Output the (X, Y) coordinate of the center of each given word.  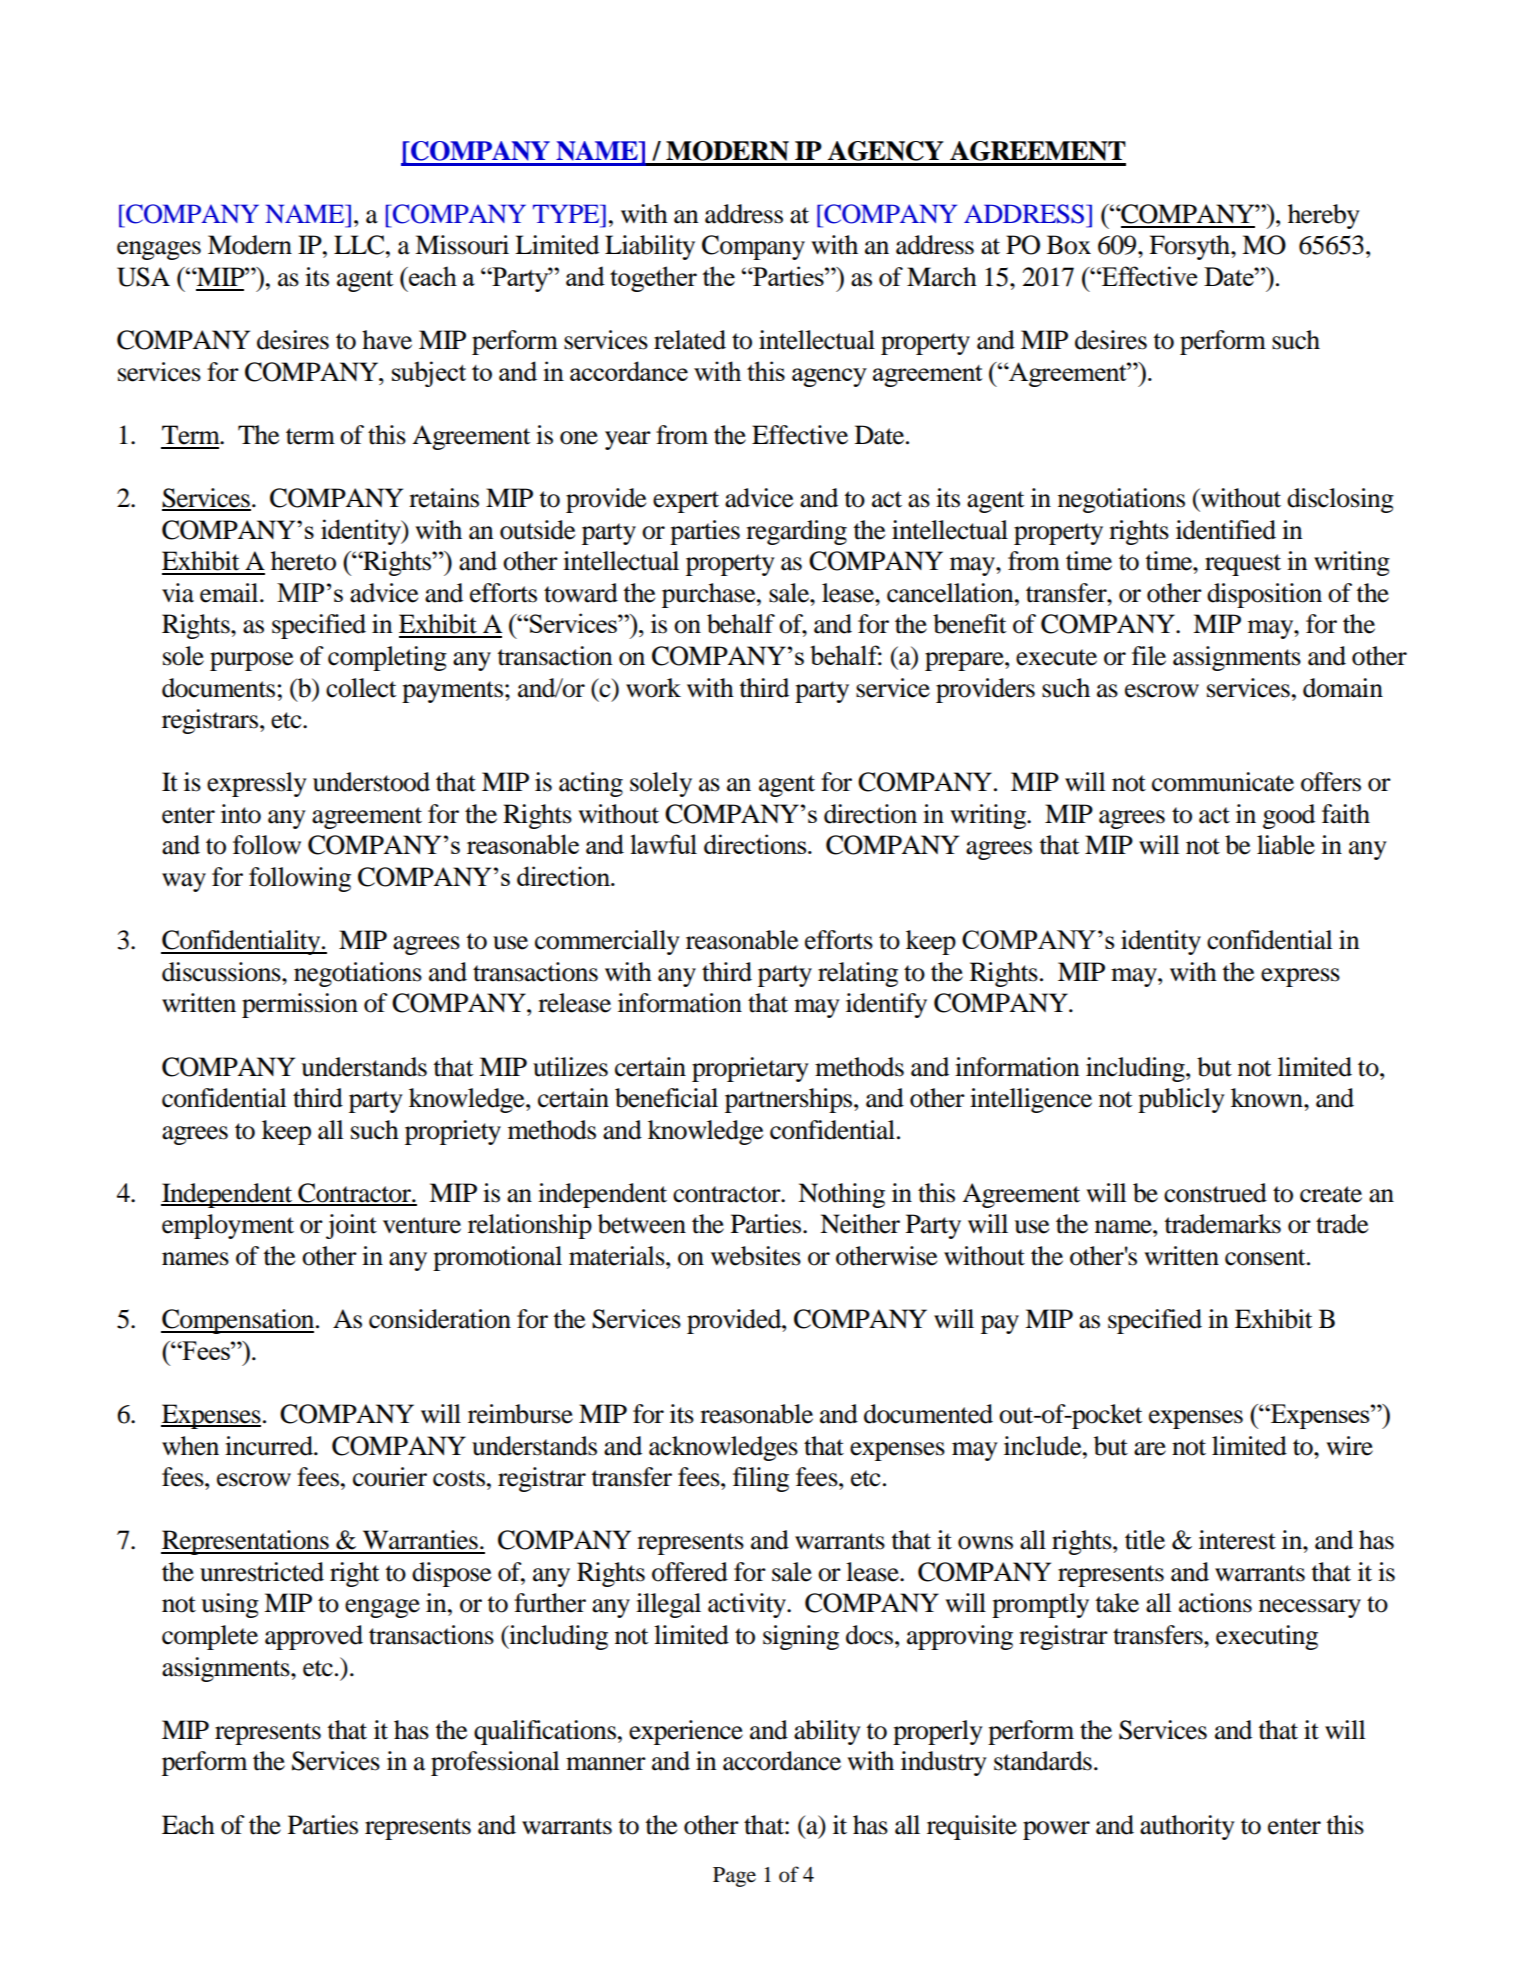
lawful (663, 844)
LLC (360, 245)
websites (756, 1256)
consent (1266, 1257)
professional (495, 1763)
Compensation (239, 1321)
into (241, 814)
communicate (1223, 782)
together (653, 279)
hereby (1324, 216)
